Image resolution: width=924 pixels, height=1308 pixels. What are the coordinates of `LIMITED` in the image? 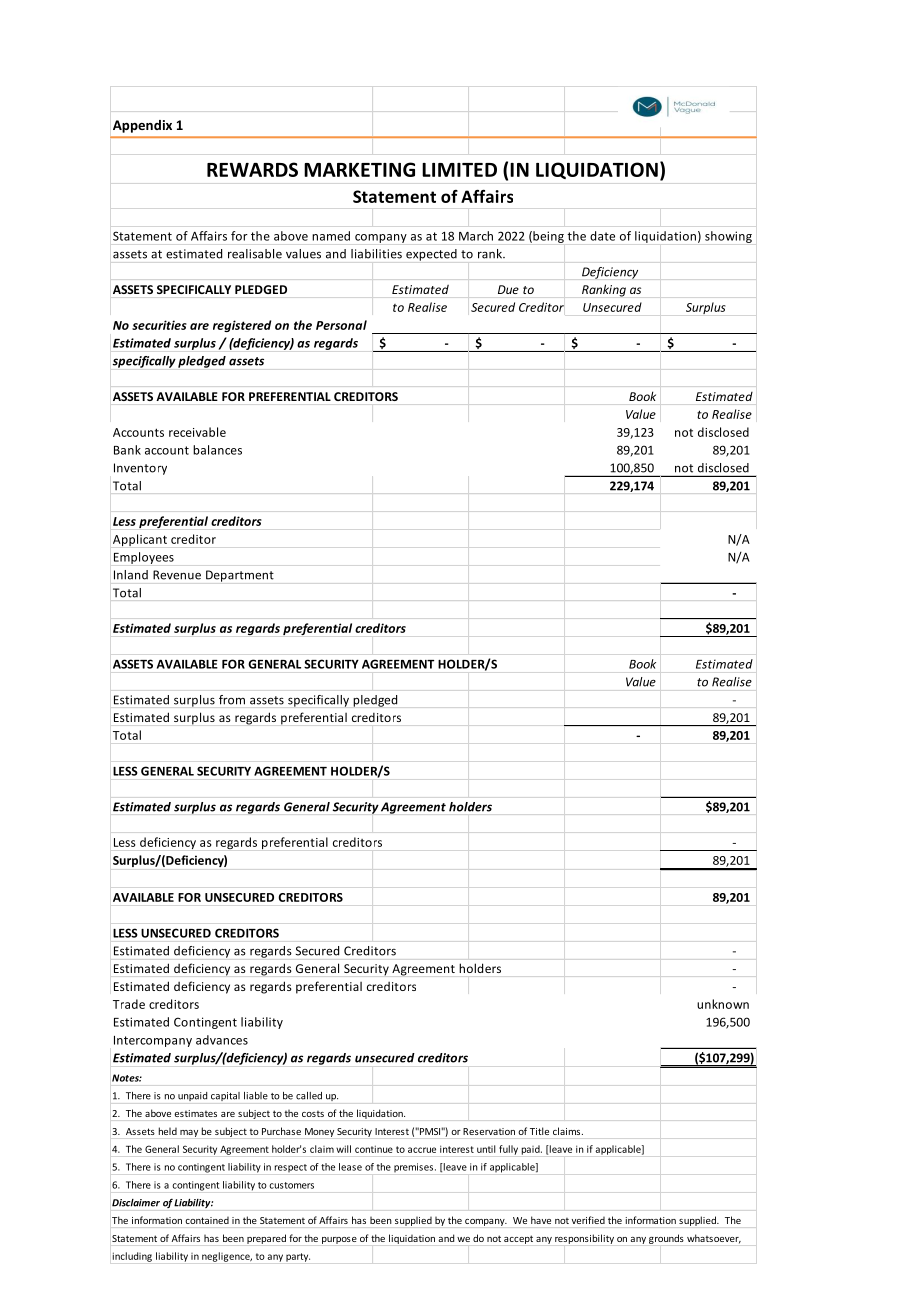 It's located at (459, 170).
